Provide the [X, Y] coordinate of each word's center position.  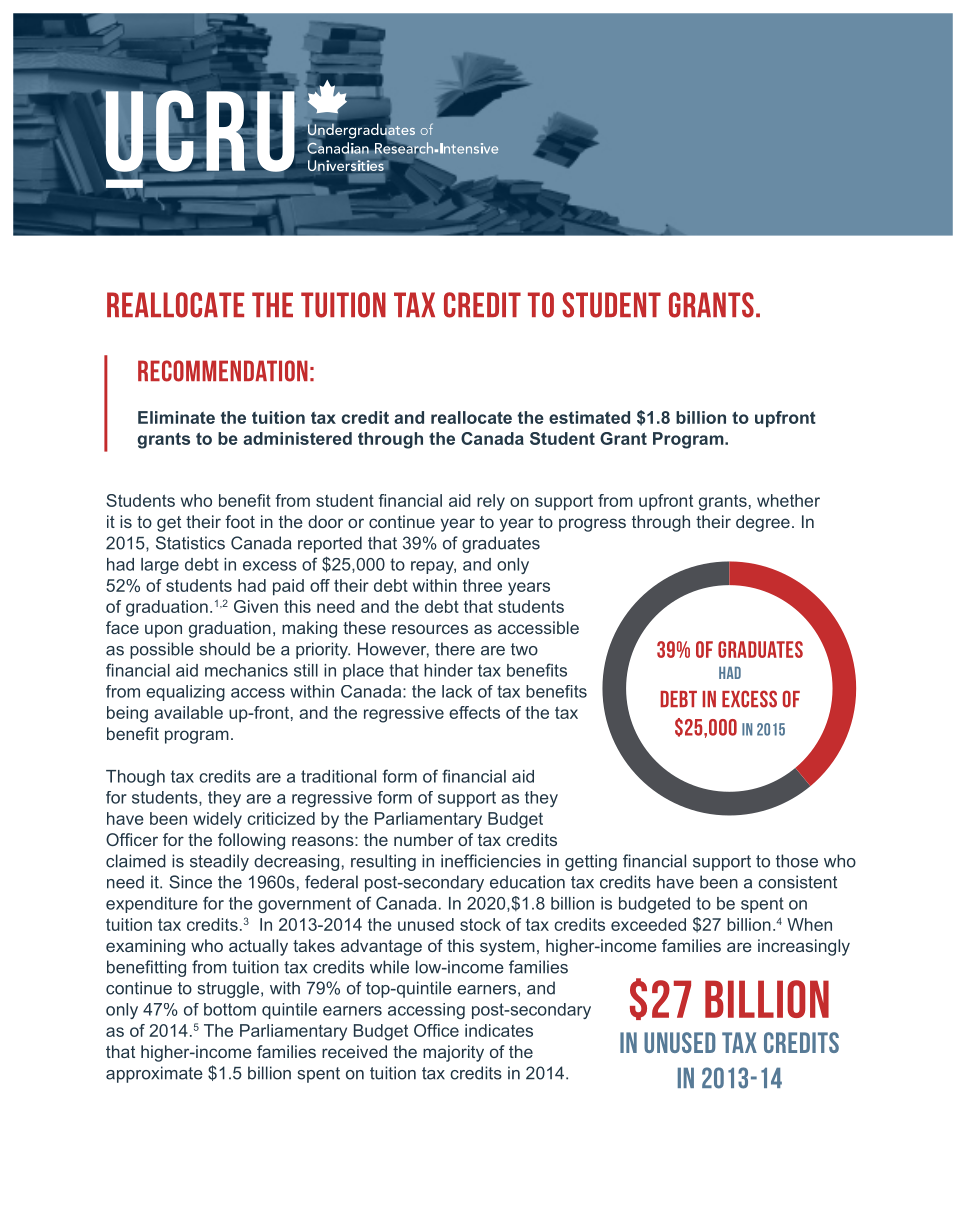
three [482, 585]
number [423, 839]
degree [763, 523]
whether [788, 500]
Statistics [190, 543]
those [797, 861]
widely [217, 820]
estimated [589, 417]
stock [480, 924]
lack [457, 691]
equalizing [185, 693]
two [524, 649]
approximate [154, 1074]
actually [258, 947]
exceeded [648, 924]
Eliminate [176, 417]
